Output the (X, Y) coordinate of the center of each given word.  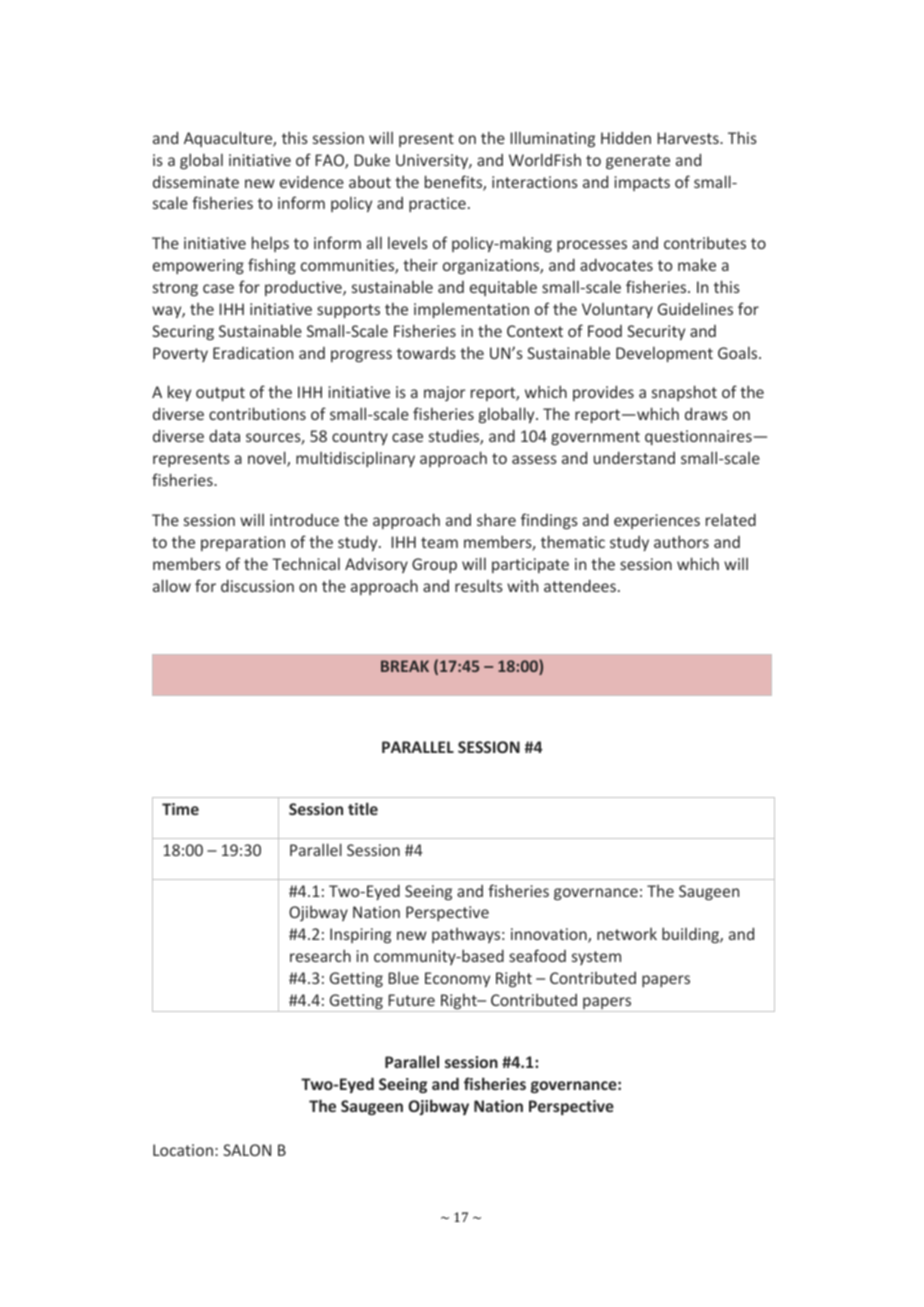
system (596, 958)
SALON (247, 1150)
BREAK (405, 666)
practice (437, 204)
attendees (580, 585)
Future (411, 1000)
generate (638, 162)
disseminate (196, 181)
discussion (257, 585)
